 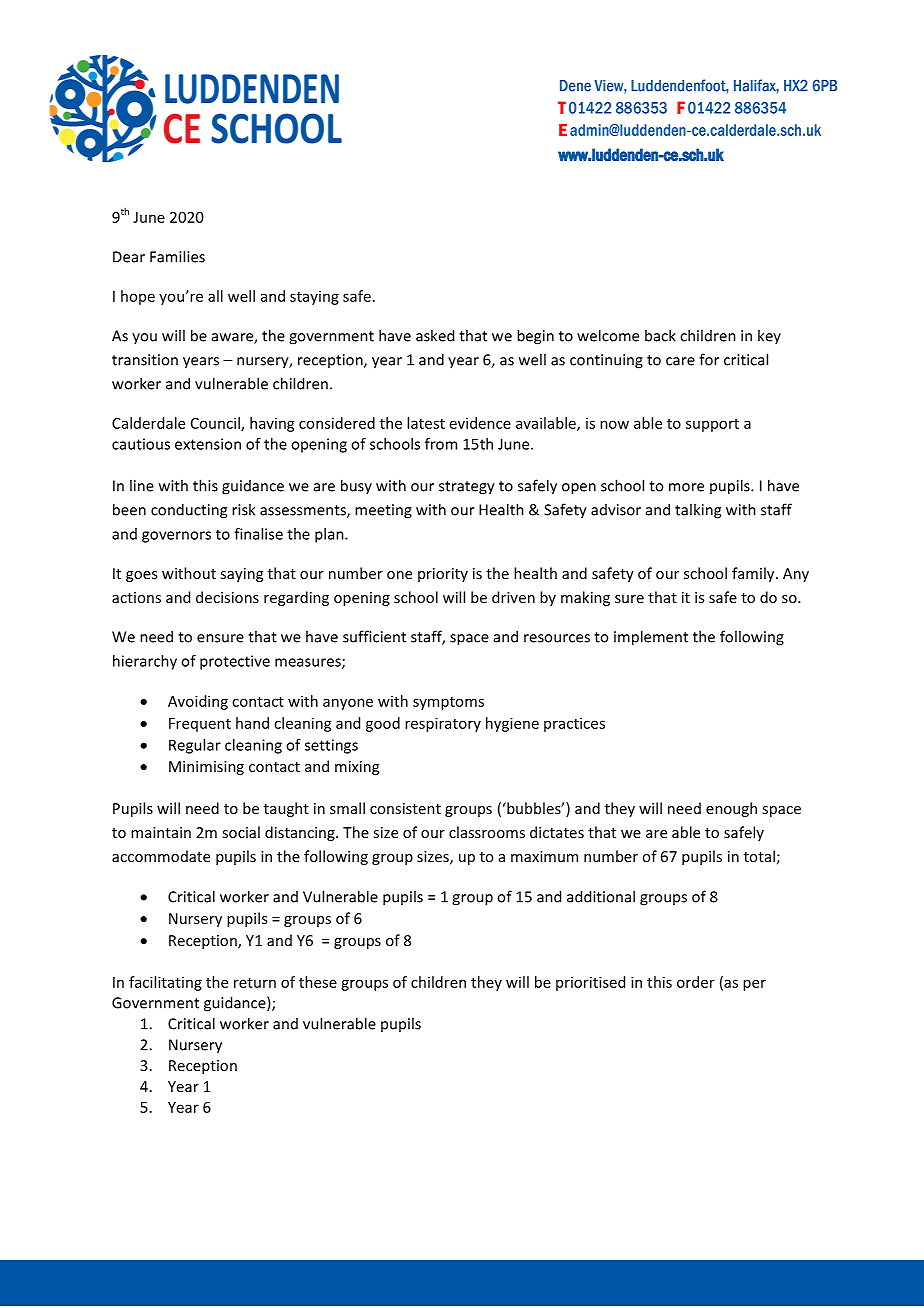 What do you see at coordinates (660, 335) in the image?
I see `back` at bounding box center [660, 335].
